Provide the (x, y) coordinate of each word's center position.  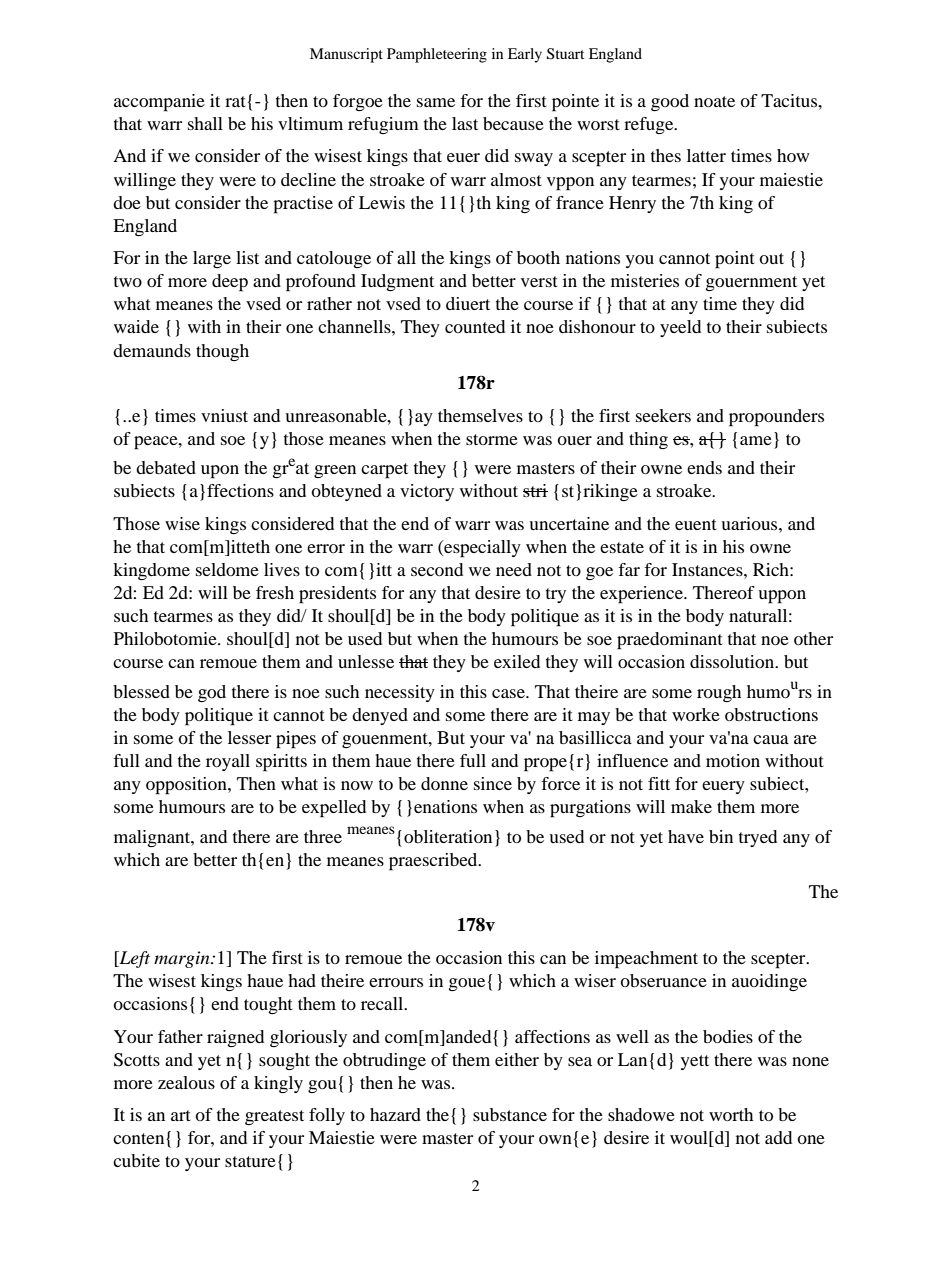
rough (719, 693)
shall (205, 123)
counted (475, 326)
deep (230, 283)
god (212, 693)
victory (427, 492)
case (509, 693)
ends (704, 467)
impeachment (646, 960)
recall (383, 1003)
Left (133, 959)
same (436, 102)
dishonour (597, 326)
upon (220, 472)
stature (250, 1161)
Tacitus (790, 100)
